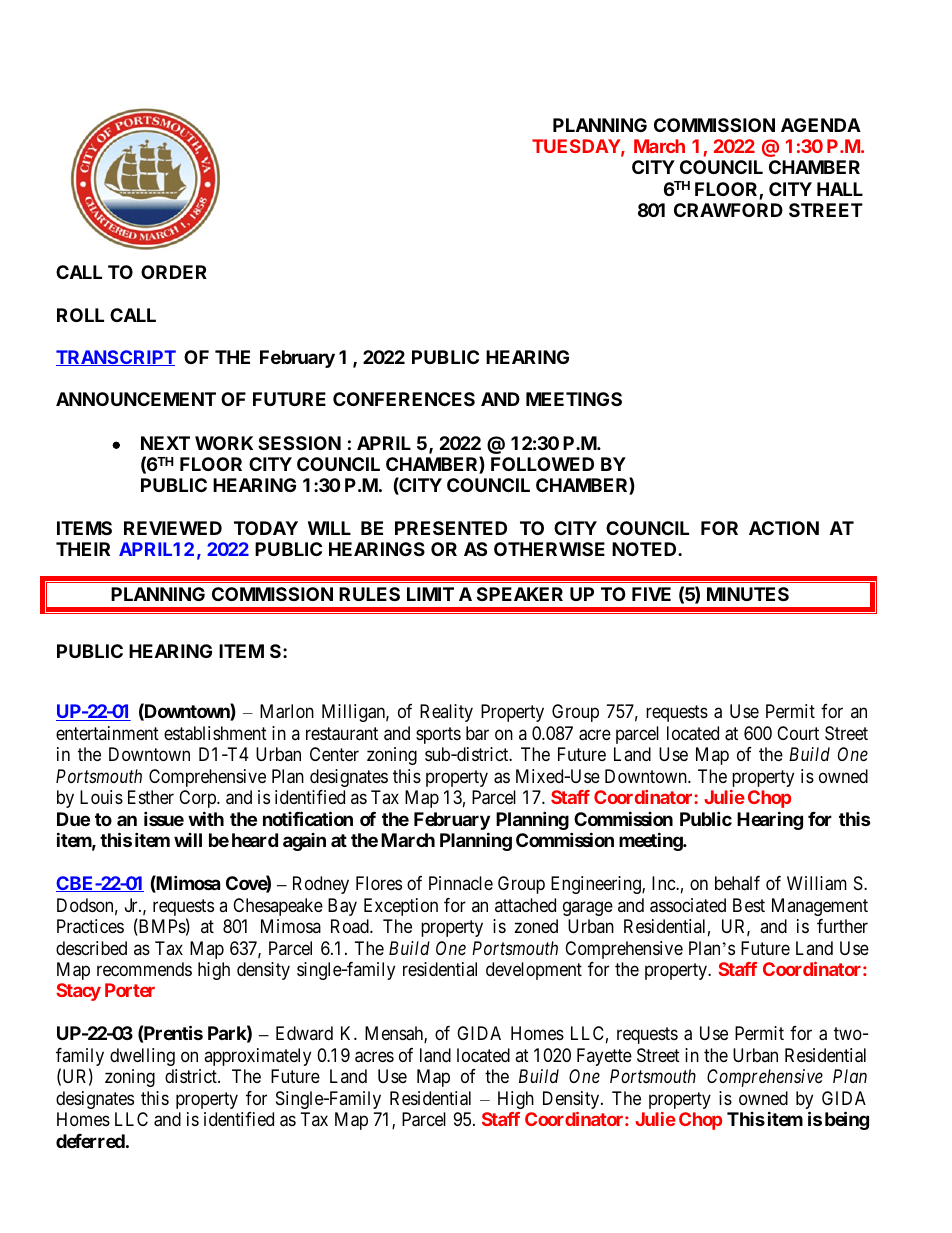 Image resolution: width=952 pixels, height=1233 pixels. I want to click on deferred, so click(90, 1141).
